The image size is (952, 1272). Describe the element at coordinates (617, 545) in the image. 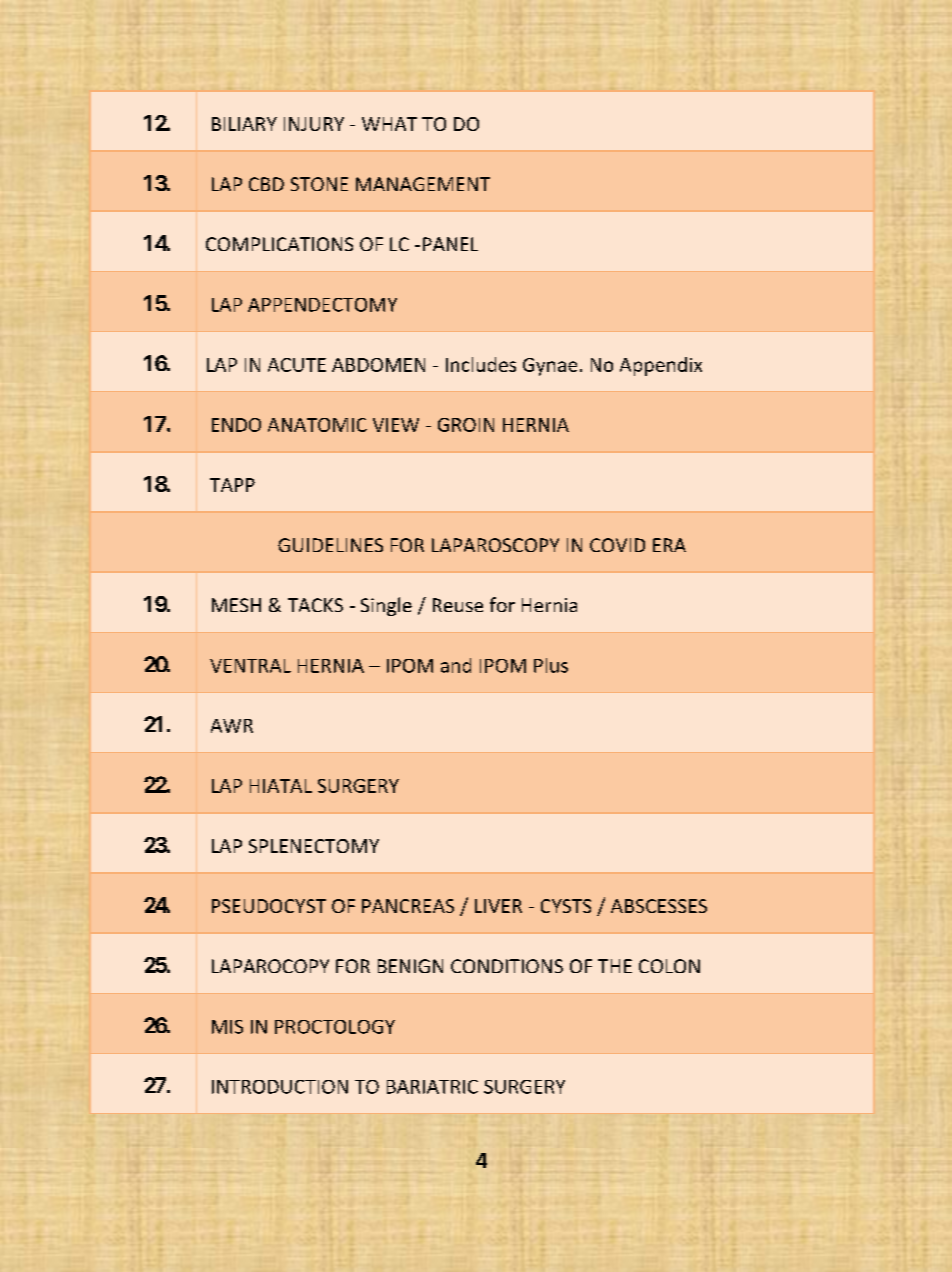

I see `COVID` at that location.
